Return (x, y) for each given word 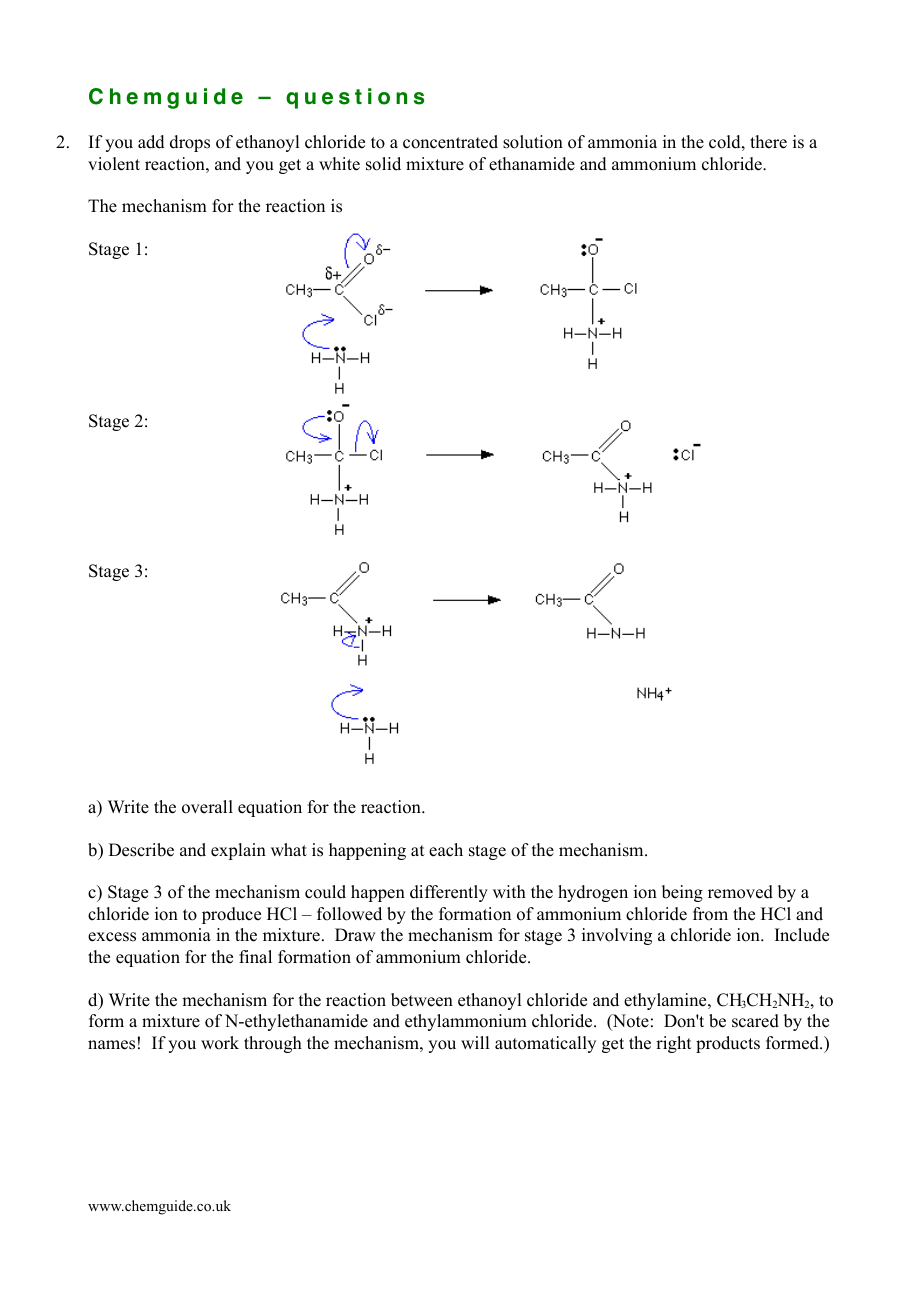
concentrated (450, 142)
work (220, 1043)
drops (190, 143)
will (475, 1042)
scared (755, 1021)
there (768, 142)
